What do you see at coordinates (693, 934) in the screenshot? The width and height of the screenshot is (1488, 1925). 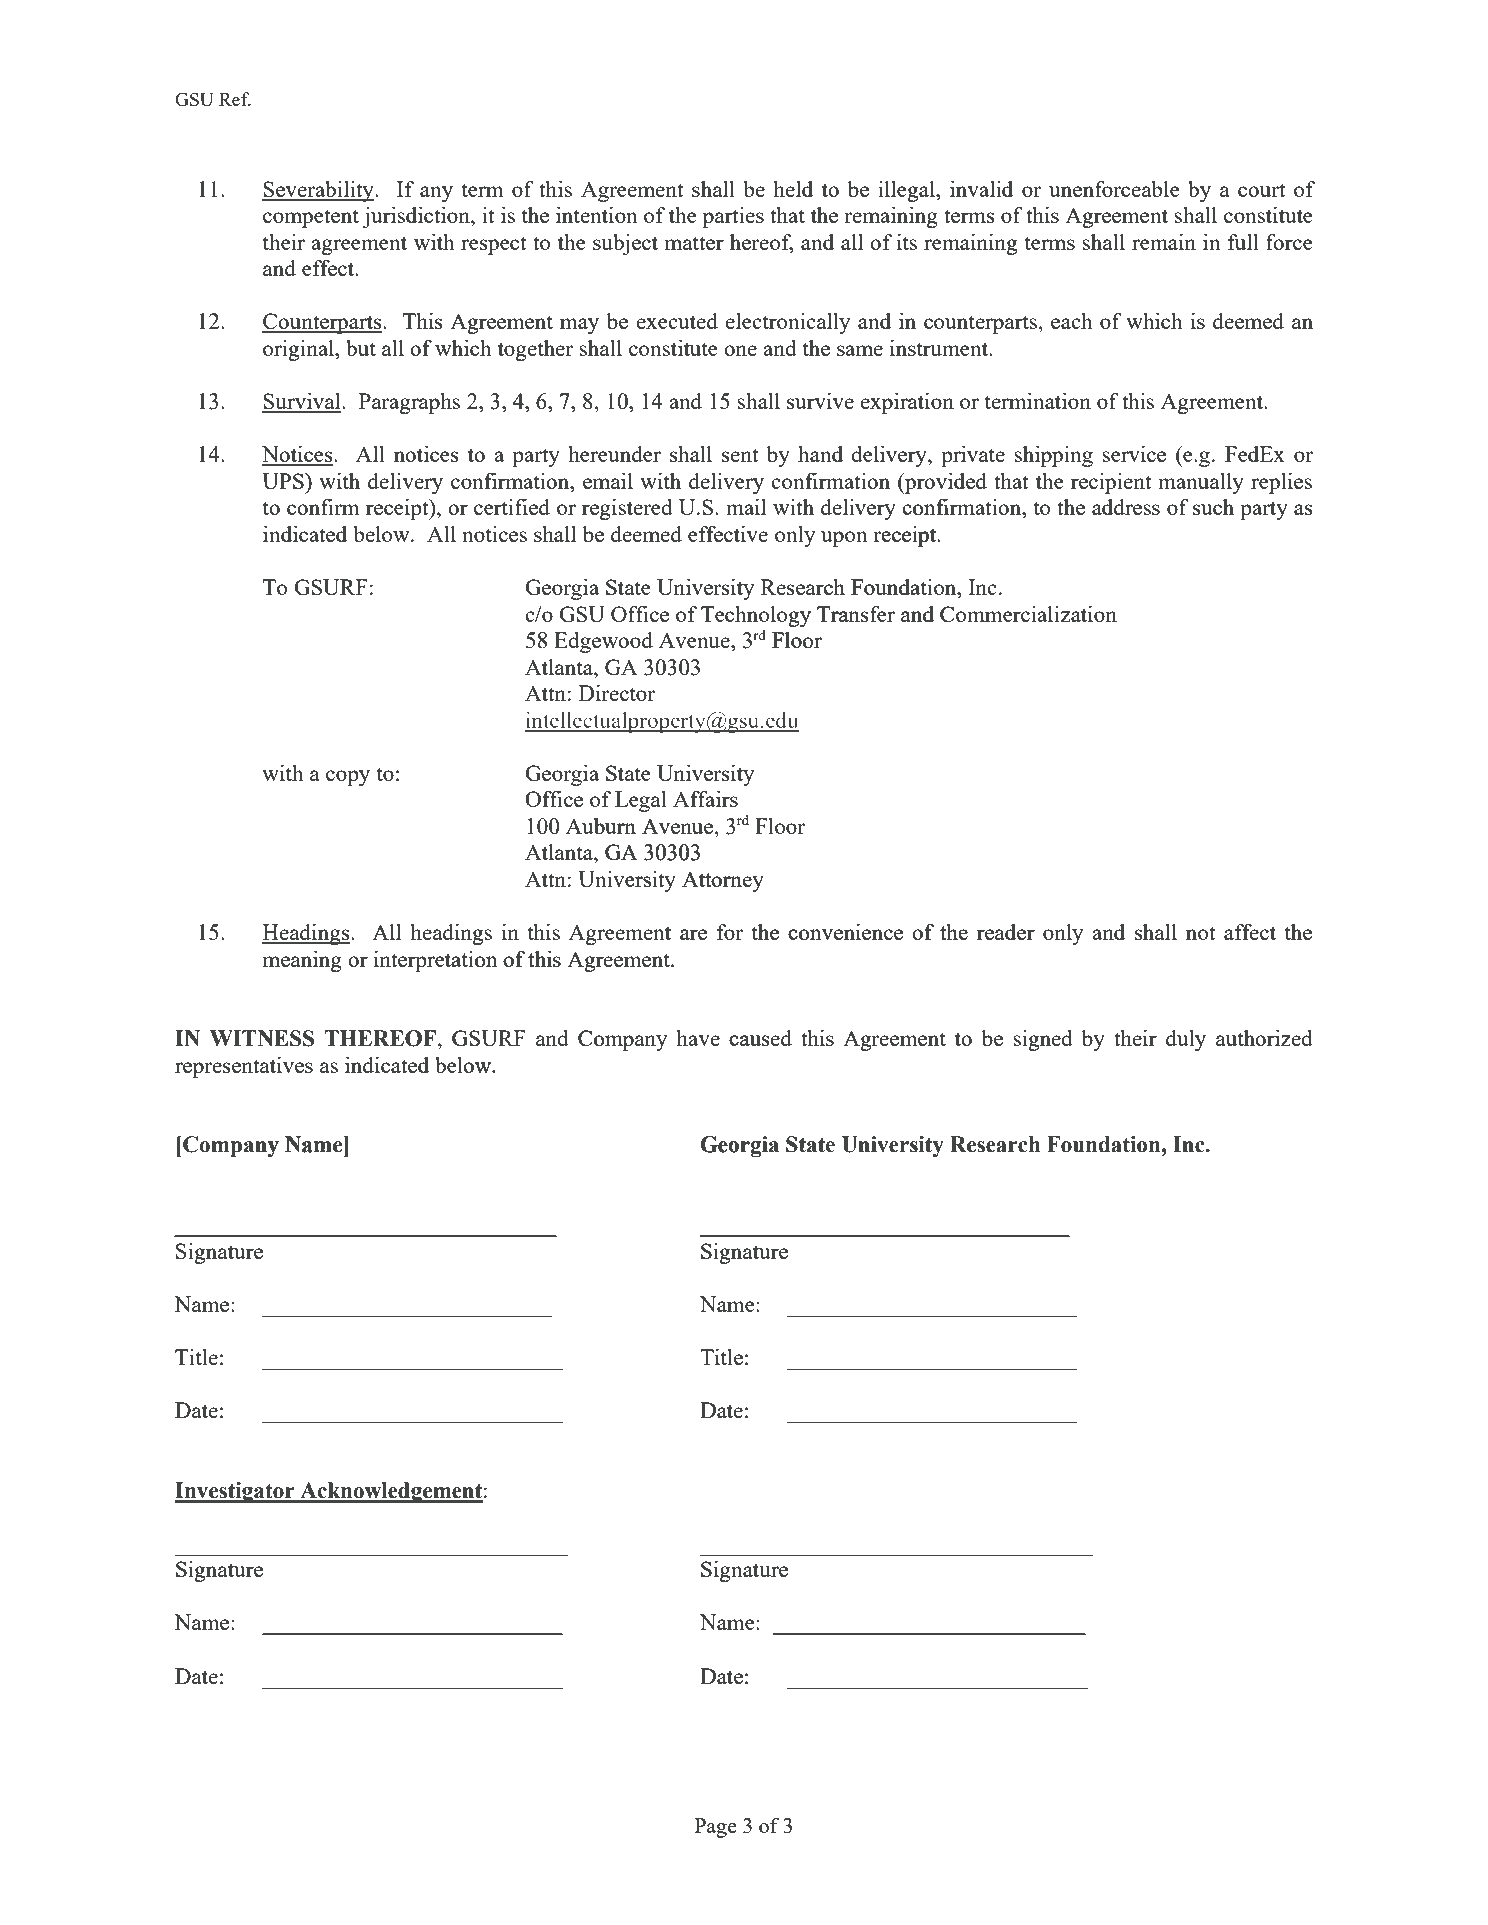 I see `are` at bounding box center [693, 934].
